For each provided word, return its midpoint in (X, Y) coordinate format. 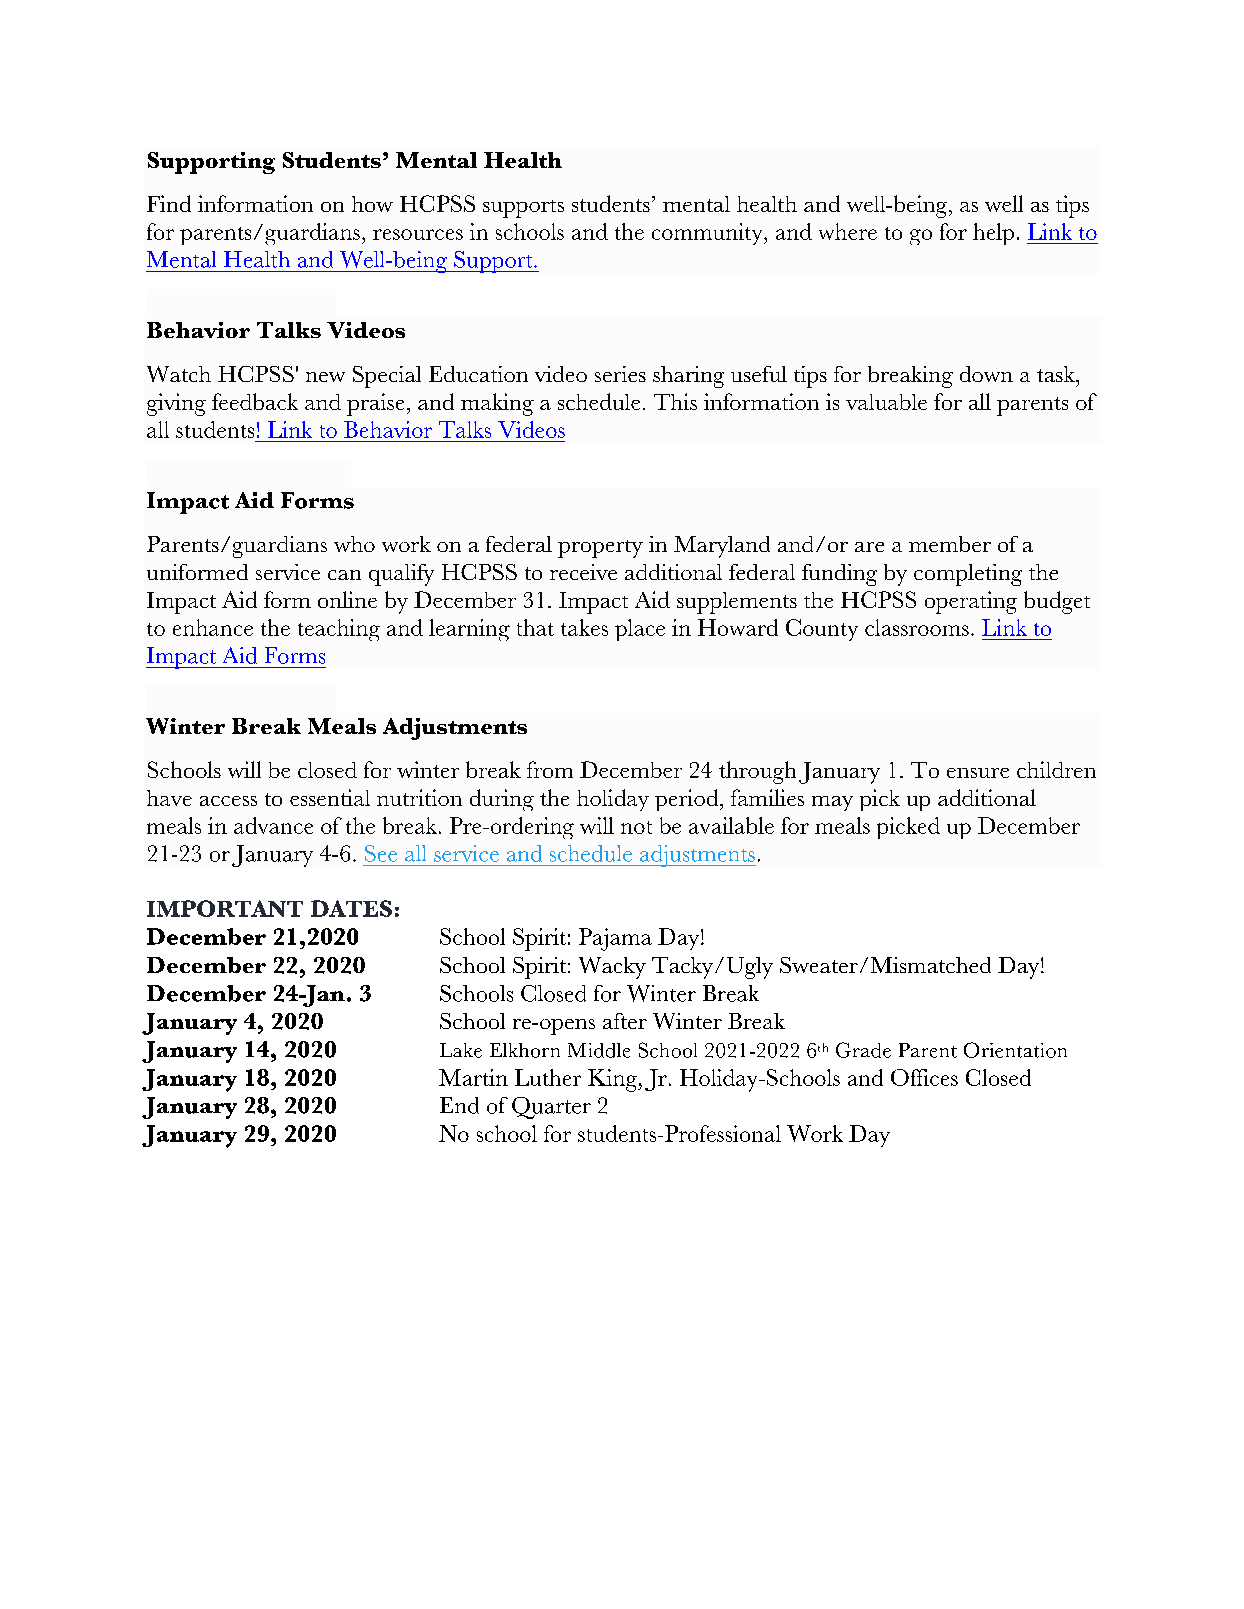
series (620, 374)
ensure (978, 773)
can (344, 575)
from (550, 769)
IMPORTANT (225, 908)
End (459, 1105)
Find (169, 203)
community (708, 234)
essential (330, 797)
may (832, 803)
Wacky (612, 968)
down (986, 374)
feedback (255, 401)
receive (583, 572)
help (993, 234)
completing (968, 575)
